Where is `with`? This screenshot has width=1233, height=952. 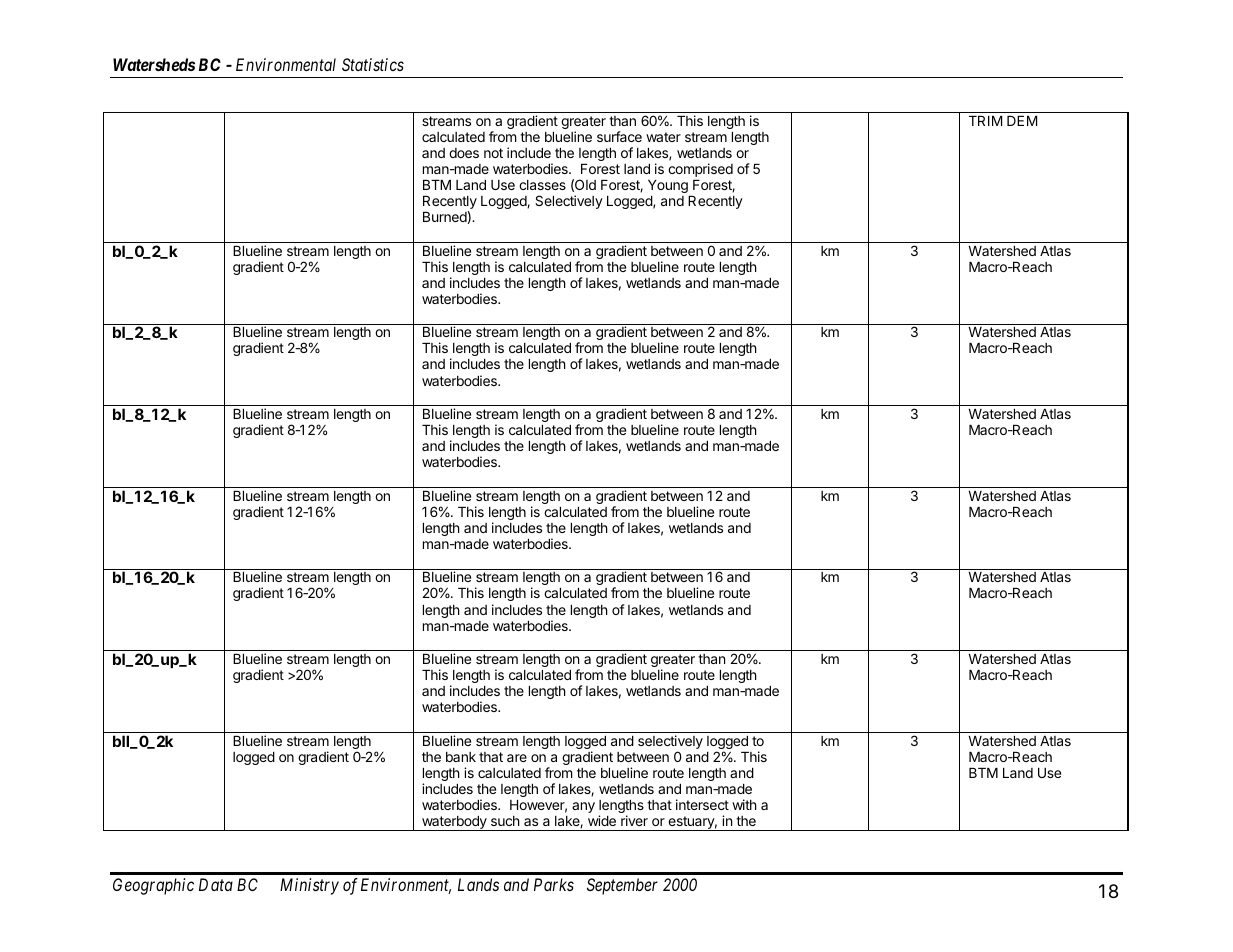
with is located at coordinates (744, 804).
